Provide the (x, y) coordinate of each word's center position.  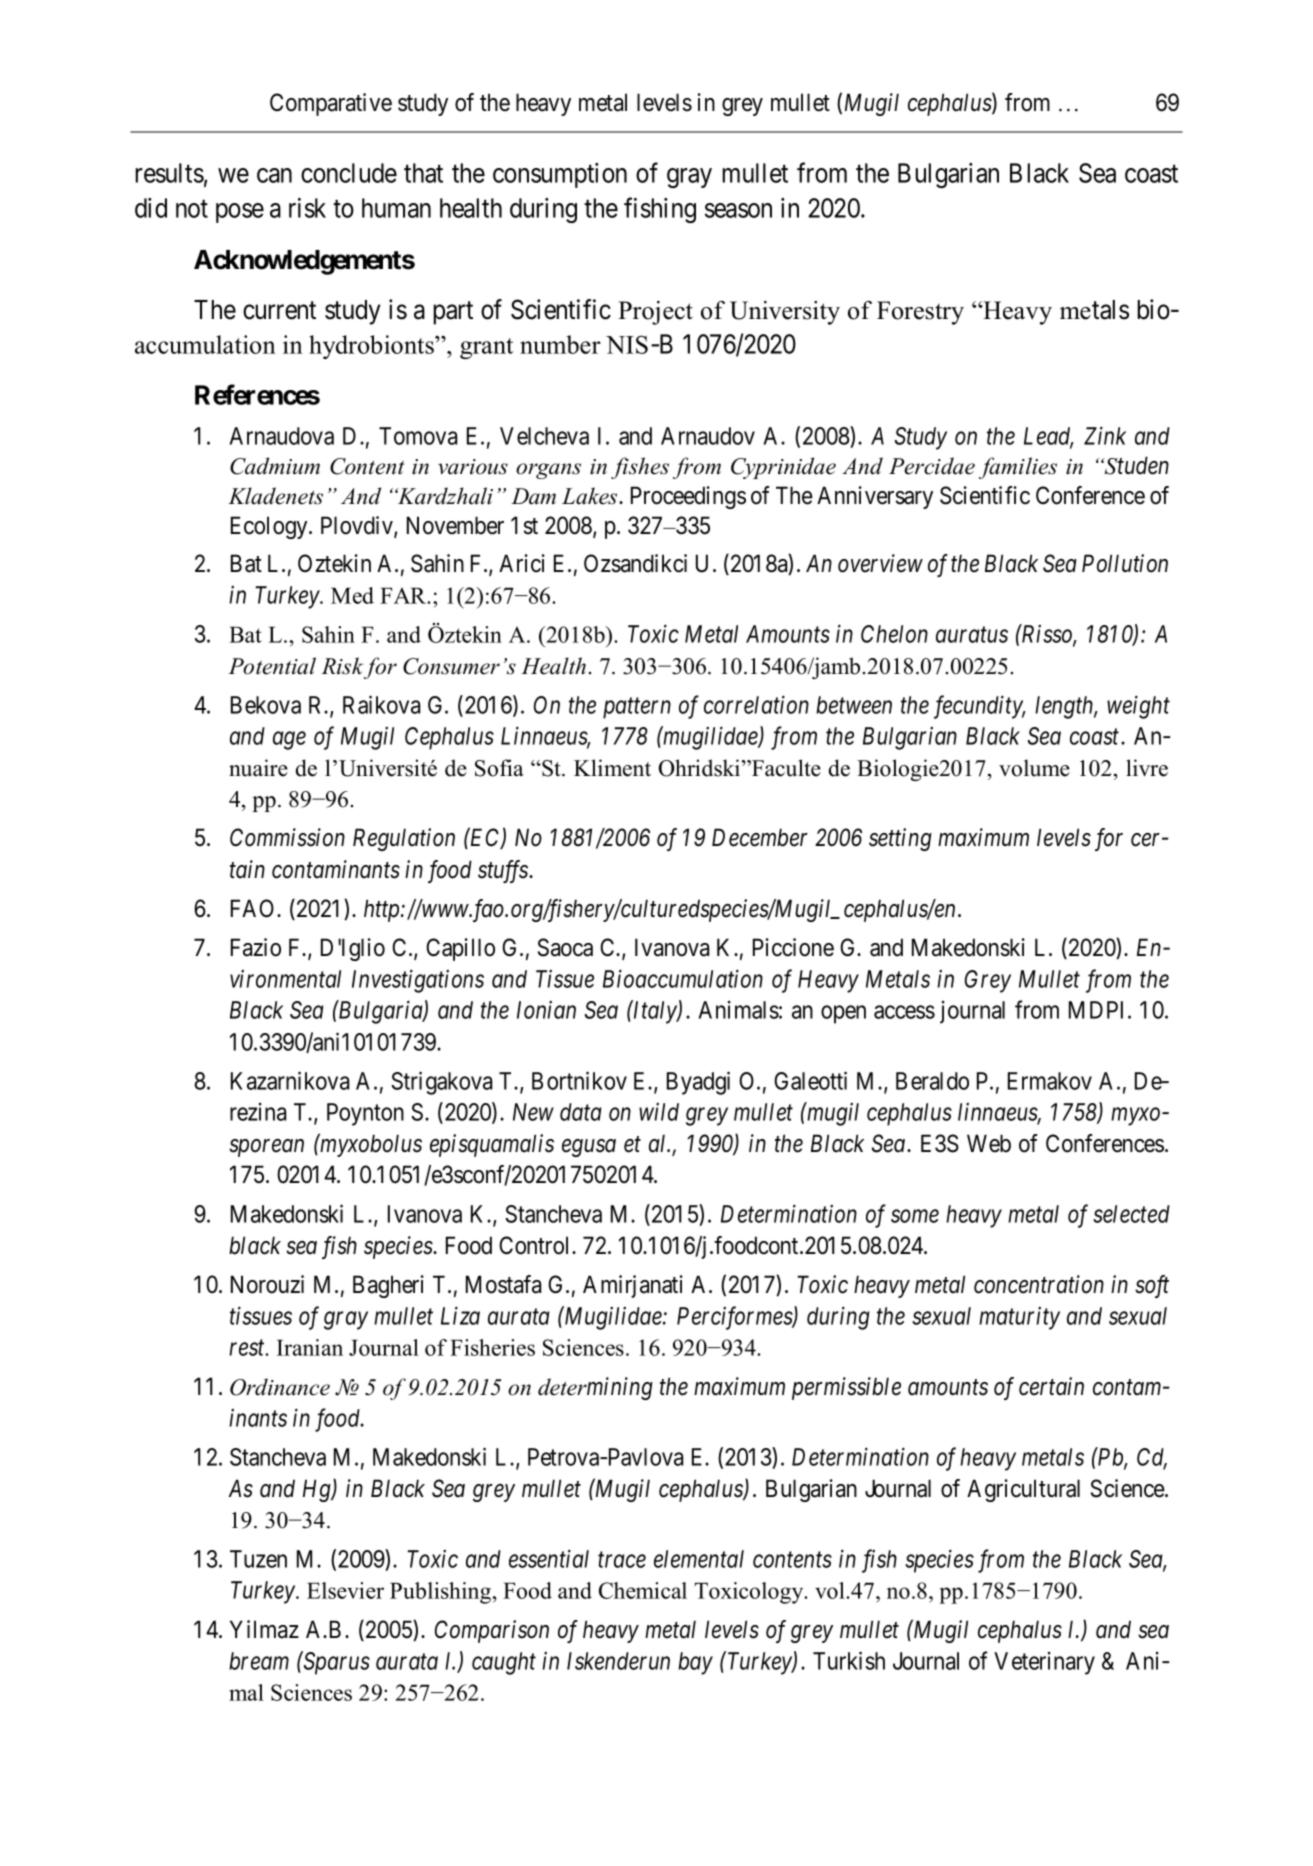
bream (259, 1661)
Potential (272, 666)
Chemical (643, 1590)
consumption (560, 175)
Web (989, 1143)
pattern (637, 708)
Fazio (256, 947)
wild (659, 1112)
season (738, 210)
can (274, 175)
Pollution (1125, 563)
